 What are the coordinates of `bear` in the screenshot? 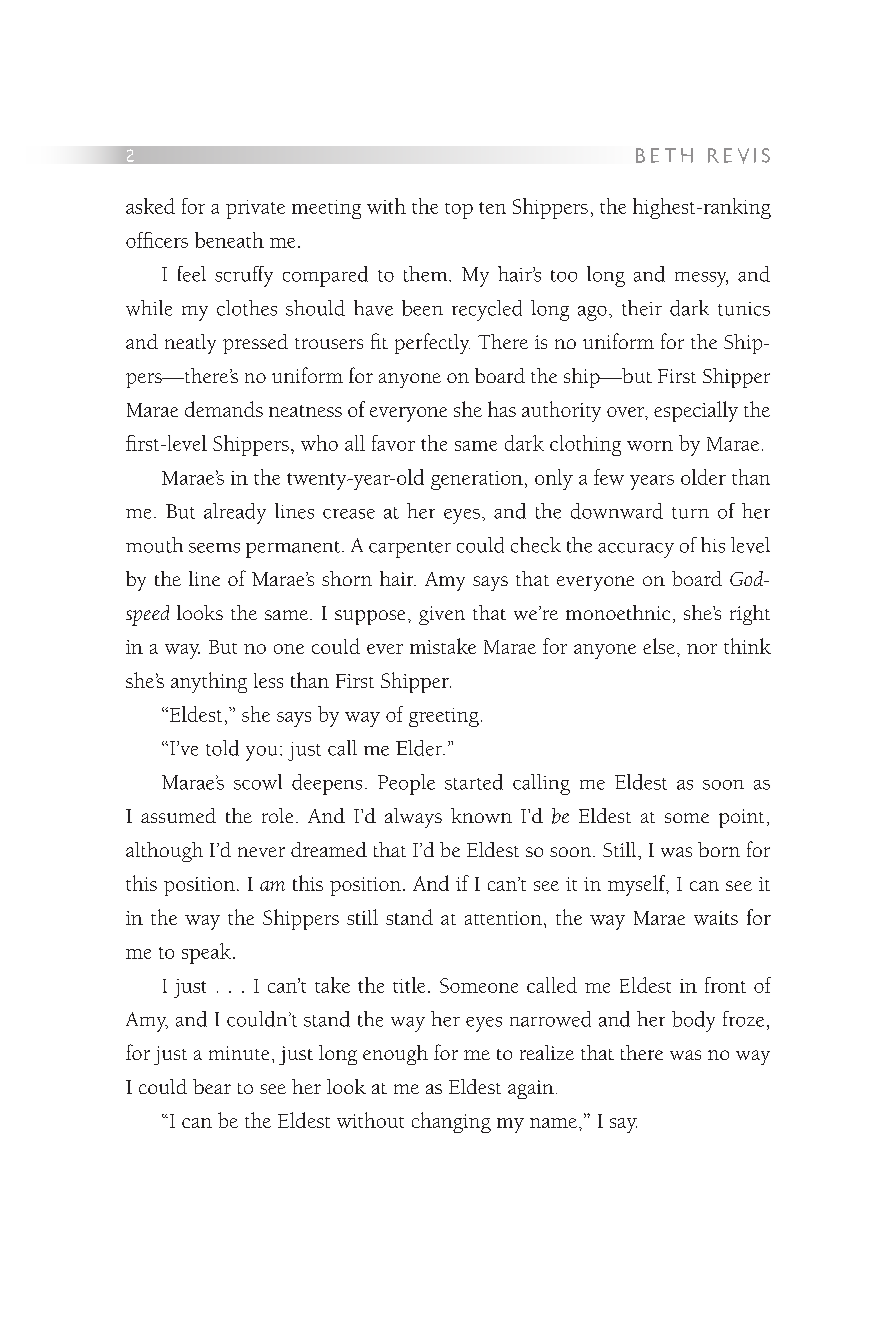 It's located at (212, 1086).
